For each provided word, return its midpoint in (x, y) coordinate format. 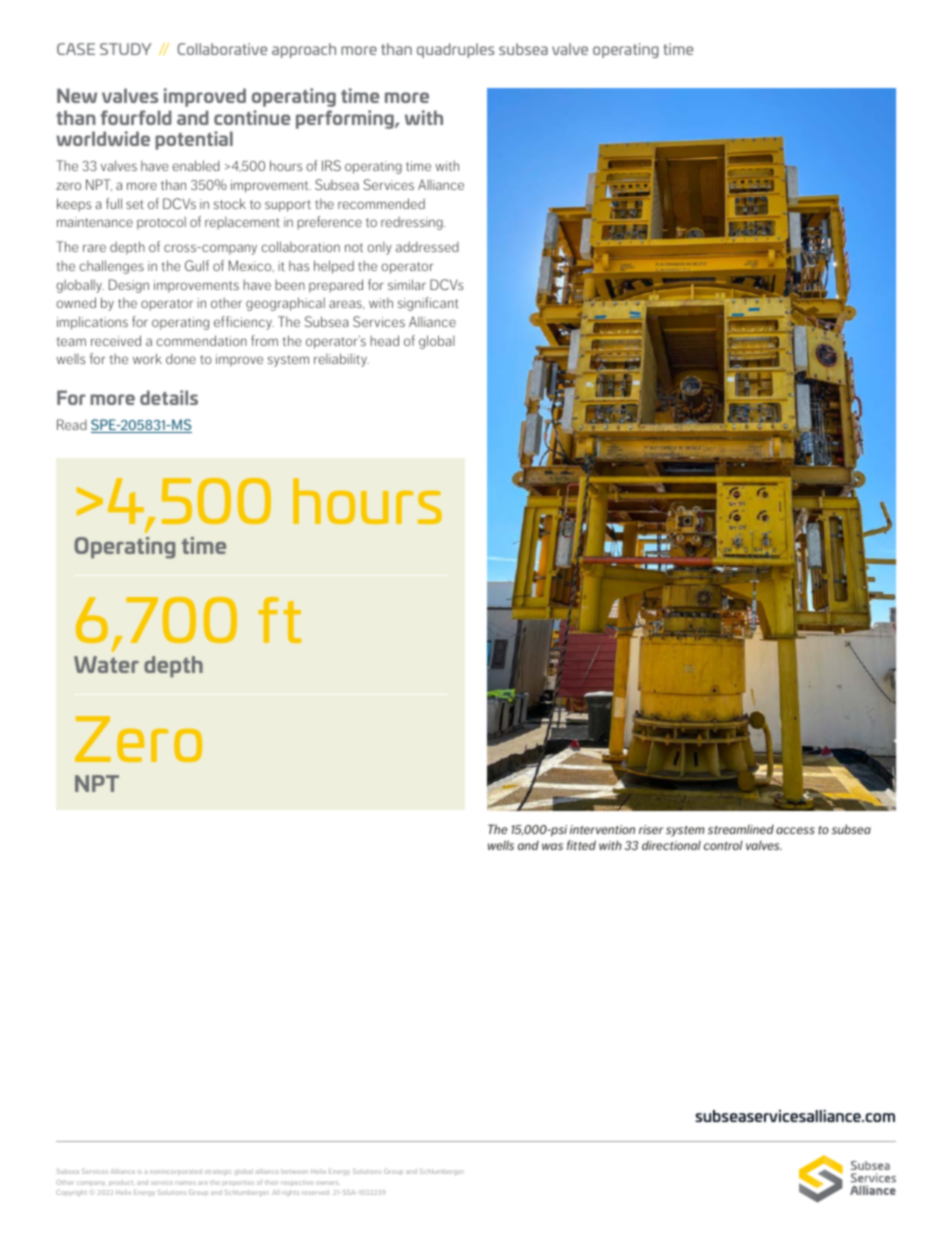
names (185, 1183)
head (384, 340)
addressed (427, 246)
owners (327, 1183)
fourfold (136, 117)
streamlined (741, 829)
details (169, 397)
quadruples (455, 50)
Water (106, 664)
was (552, 846)
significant (428, 304)
